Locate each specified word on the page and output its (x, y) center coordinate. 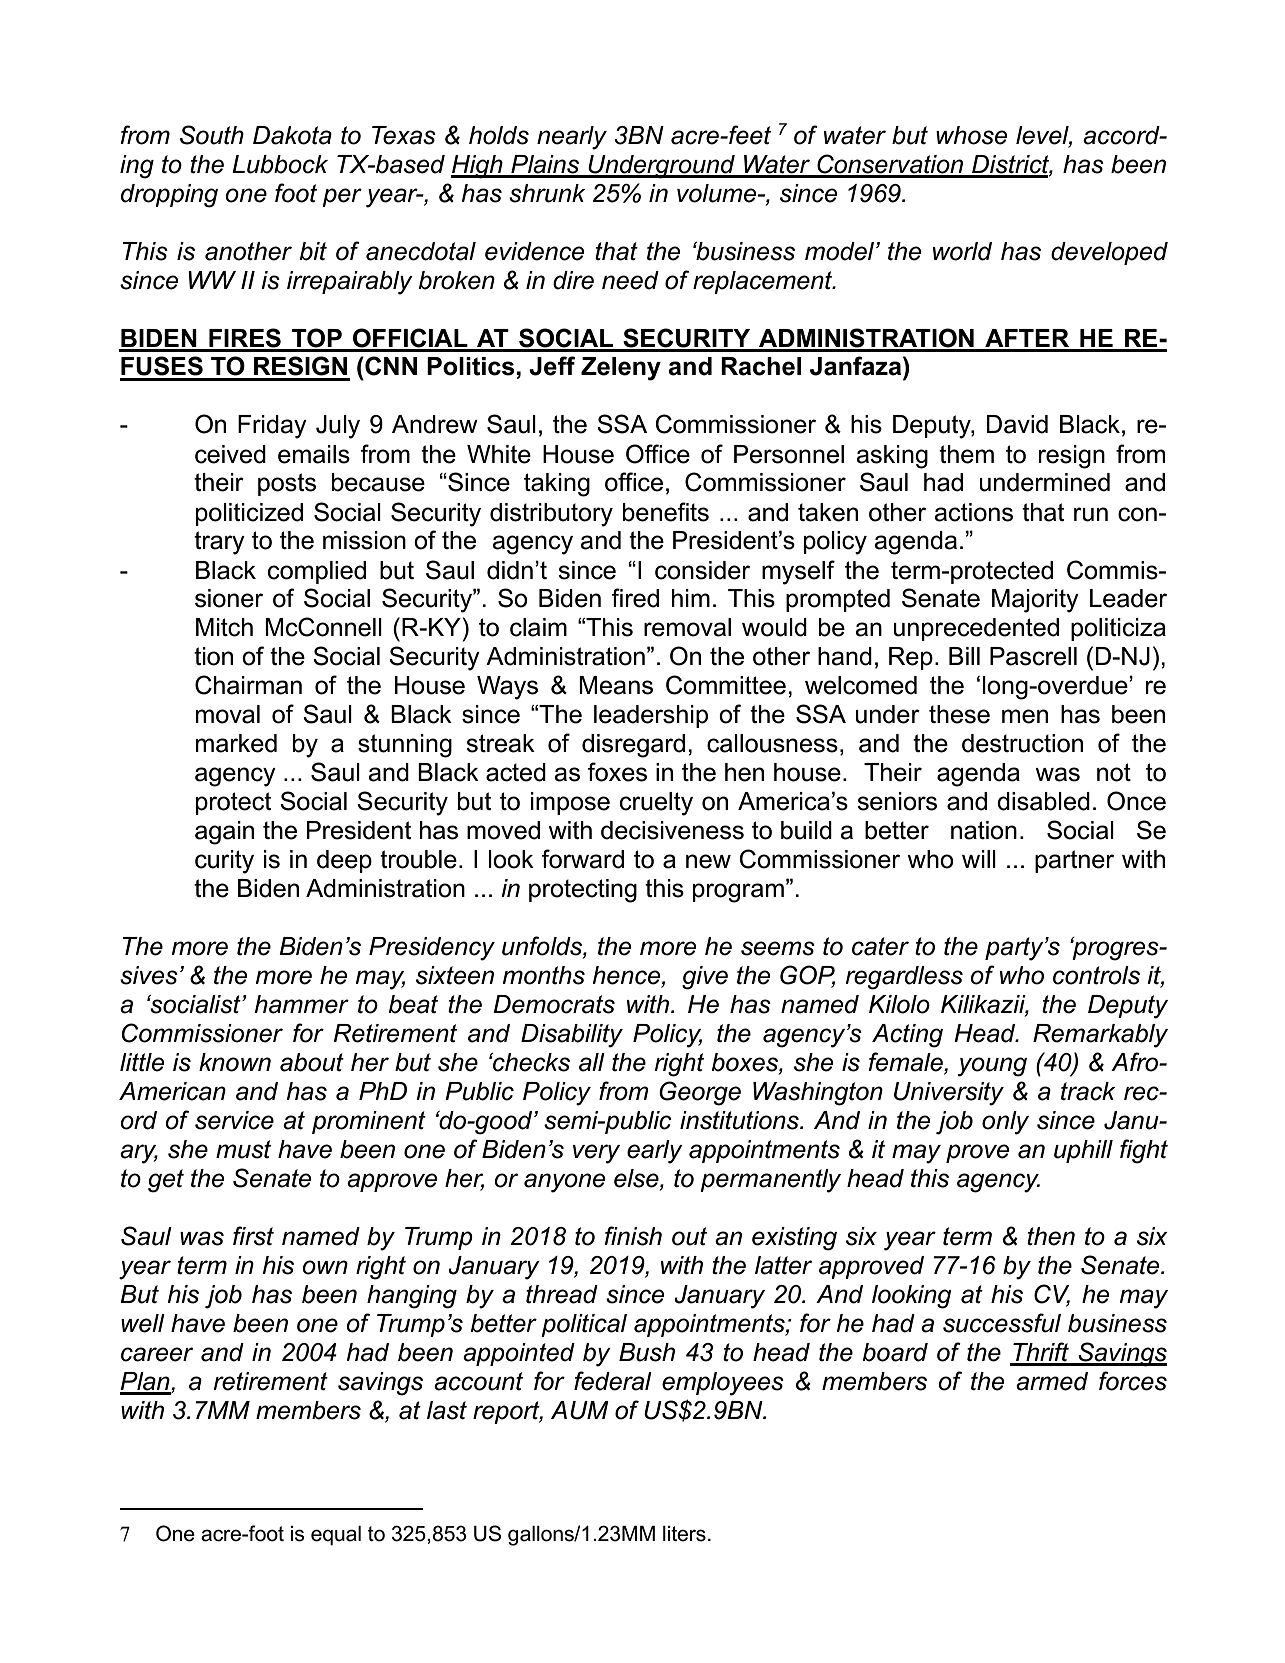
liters (684, 1534)
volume (718, 193)
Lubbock (280, 164)
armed (1052, 1381)
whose (971, 135)
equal (336, 1536)
